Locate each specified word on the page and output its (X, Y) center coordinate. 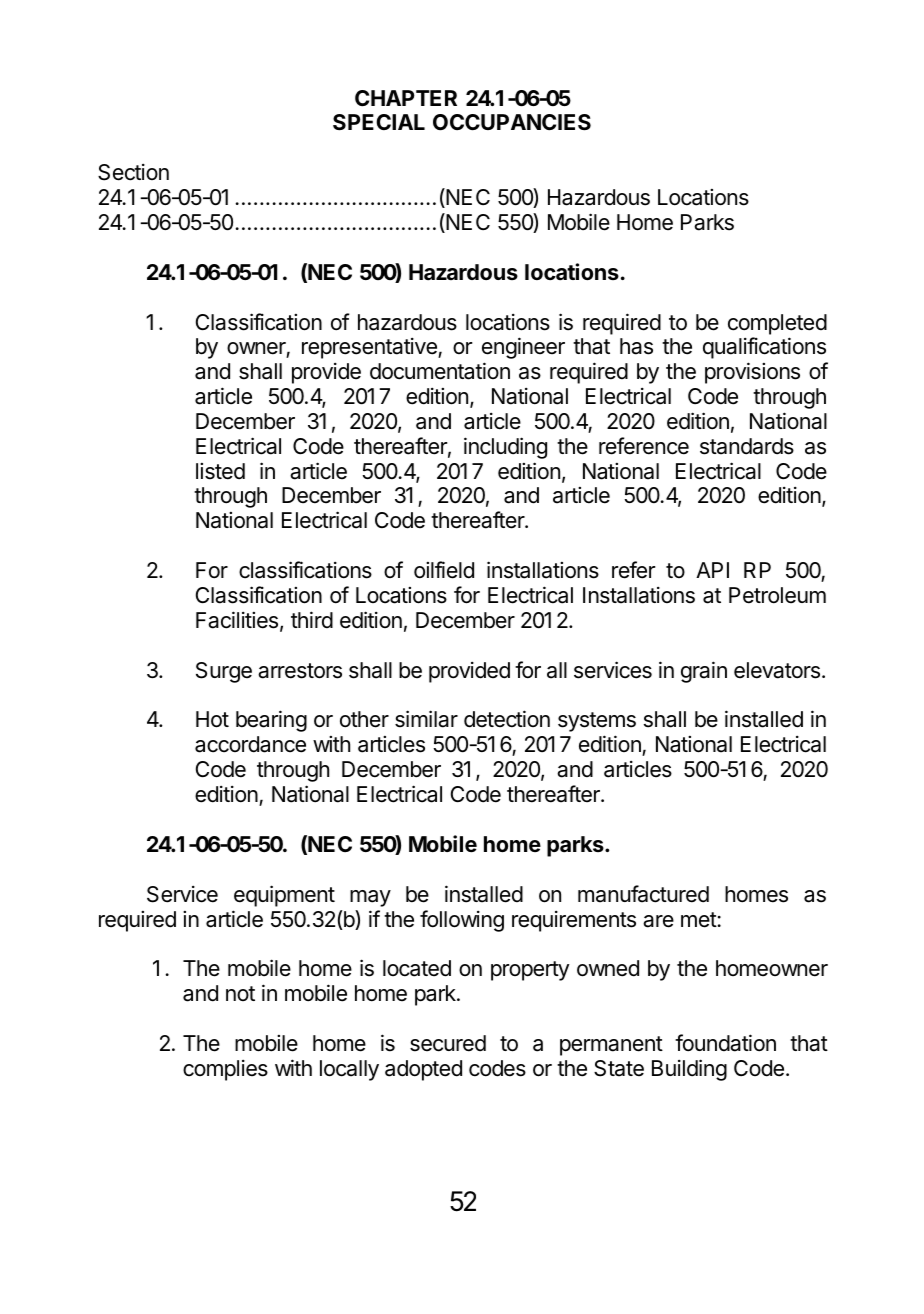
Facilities (237, 620)
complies (225, 1070)
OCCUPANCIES (512, 122)
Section (133, 172)
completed (777, 324)
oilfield (444, 570)
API (712, 570)
